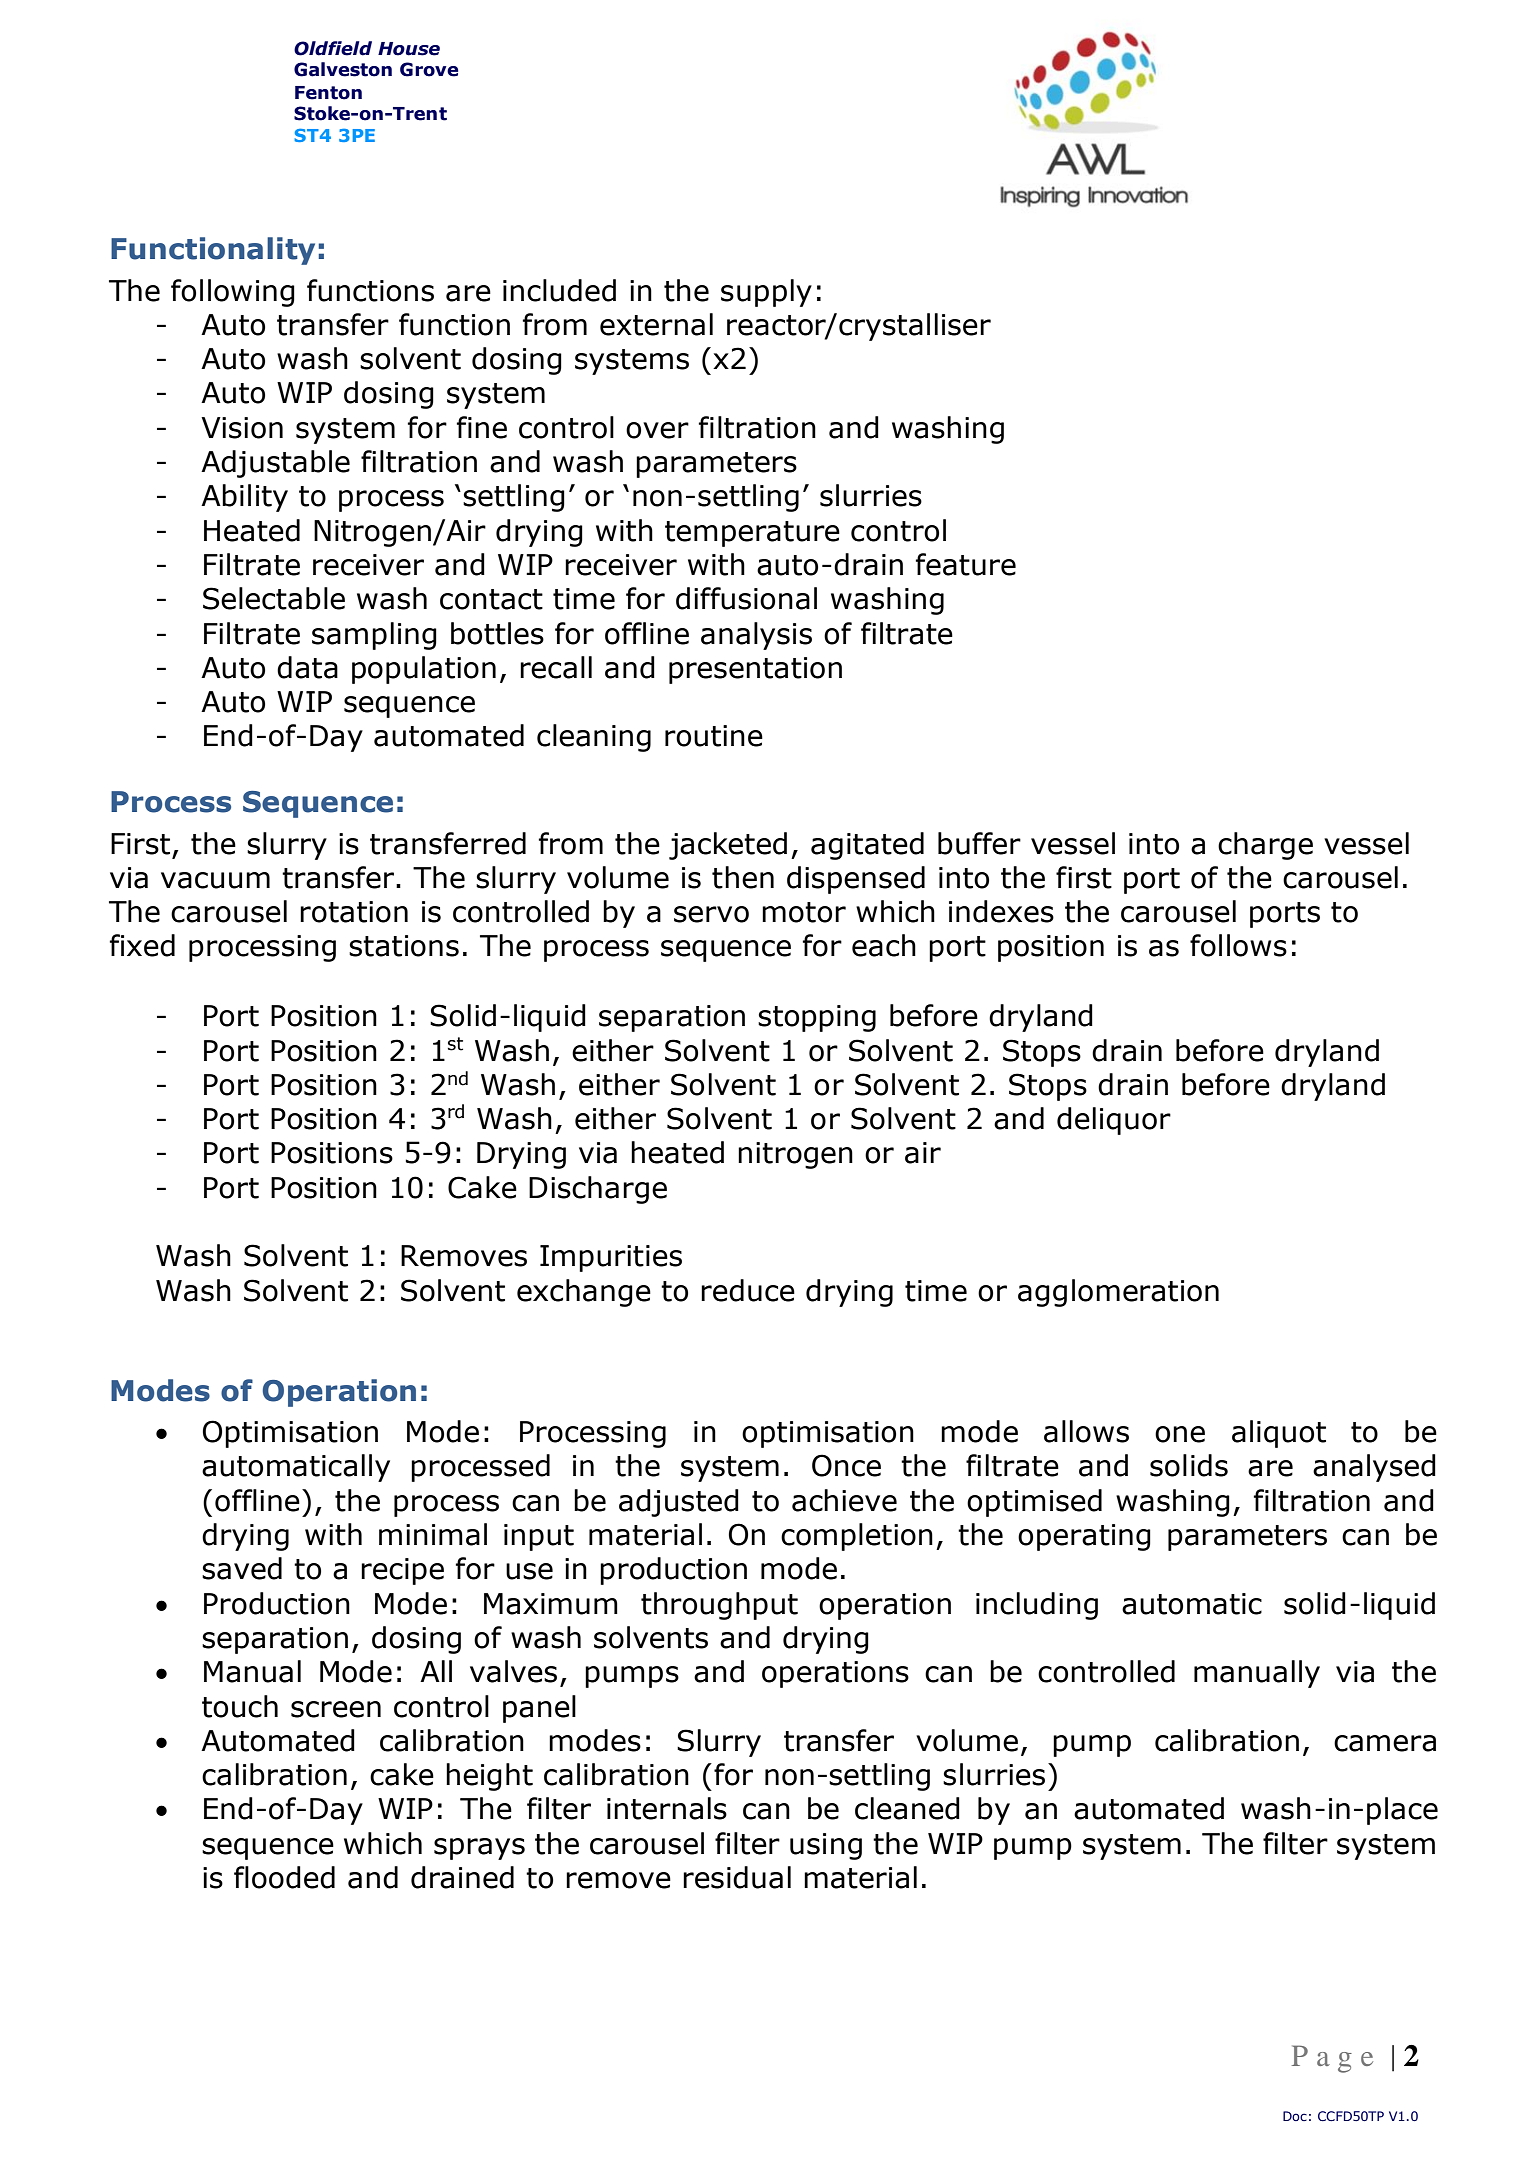 The width and height of the screenshot is (1527, 2160). I want to click on data, so click(307, 667).
